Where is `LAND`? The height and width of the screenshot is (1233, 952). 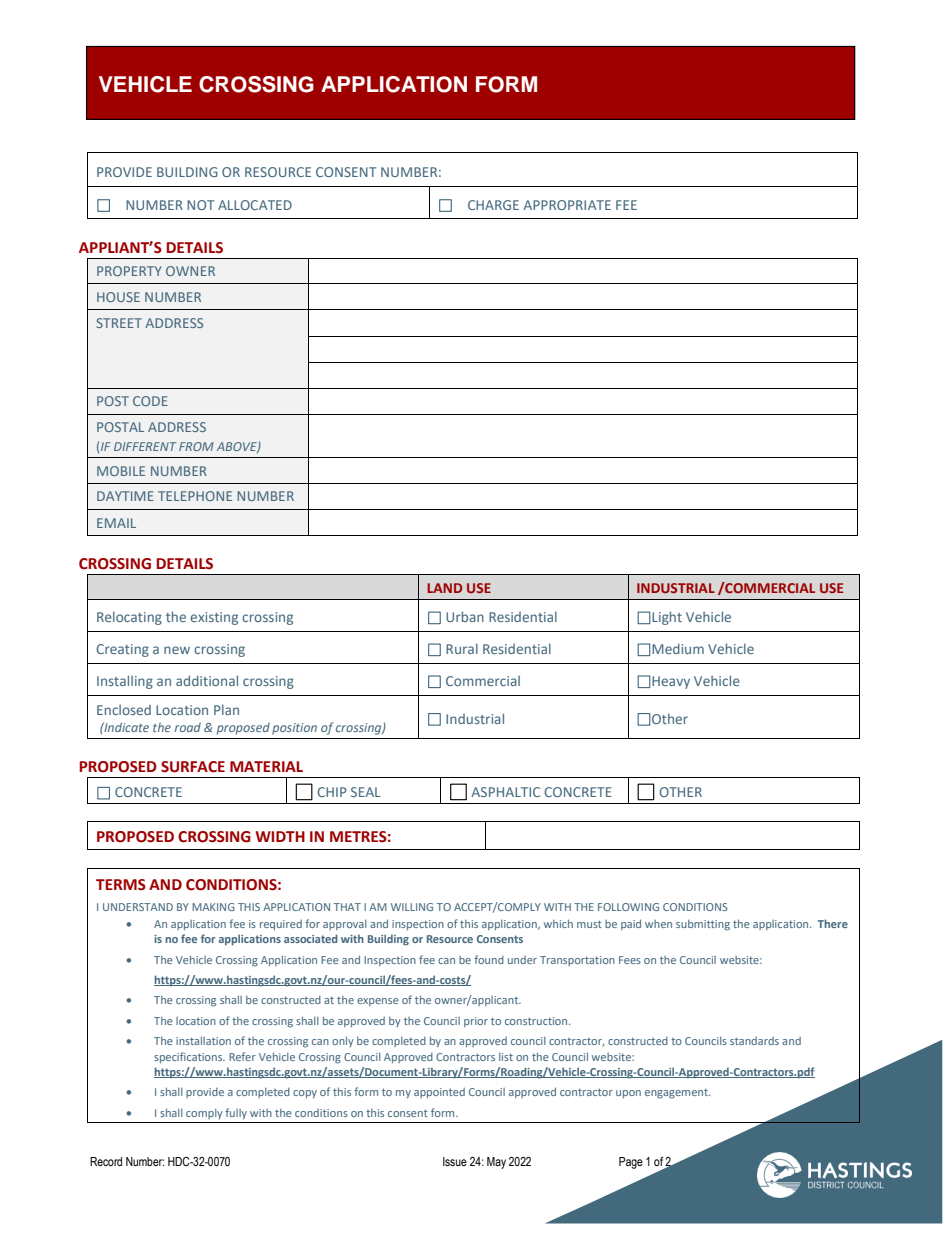 LAND is located at coordinates (444, 588).
